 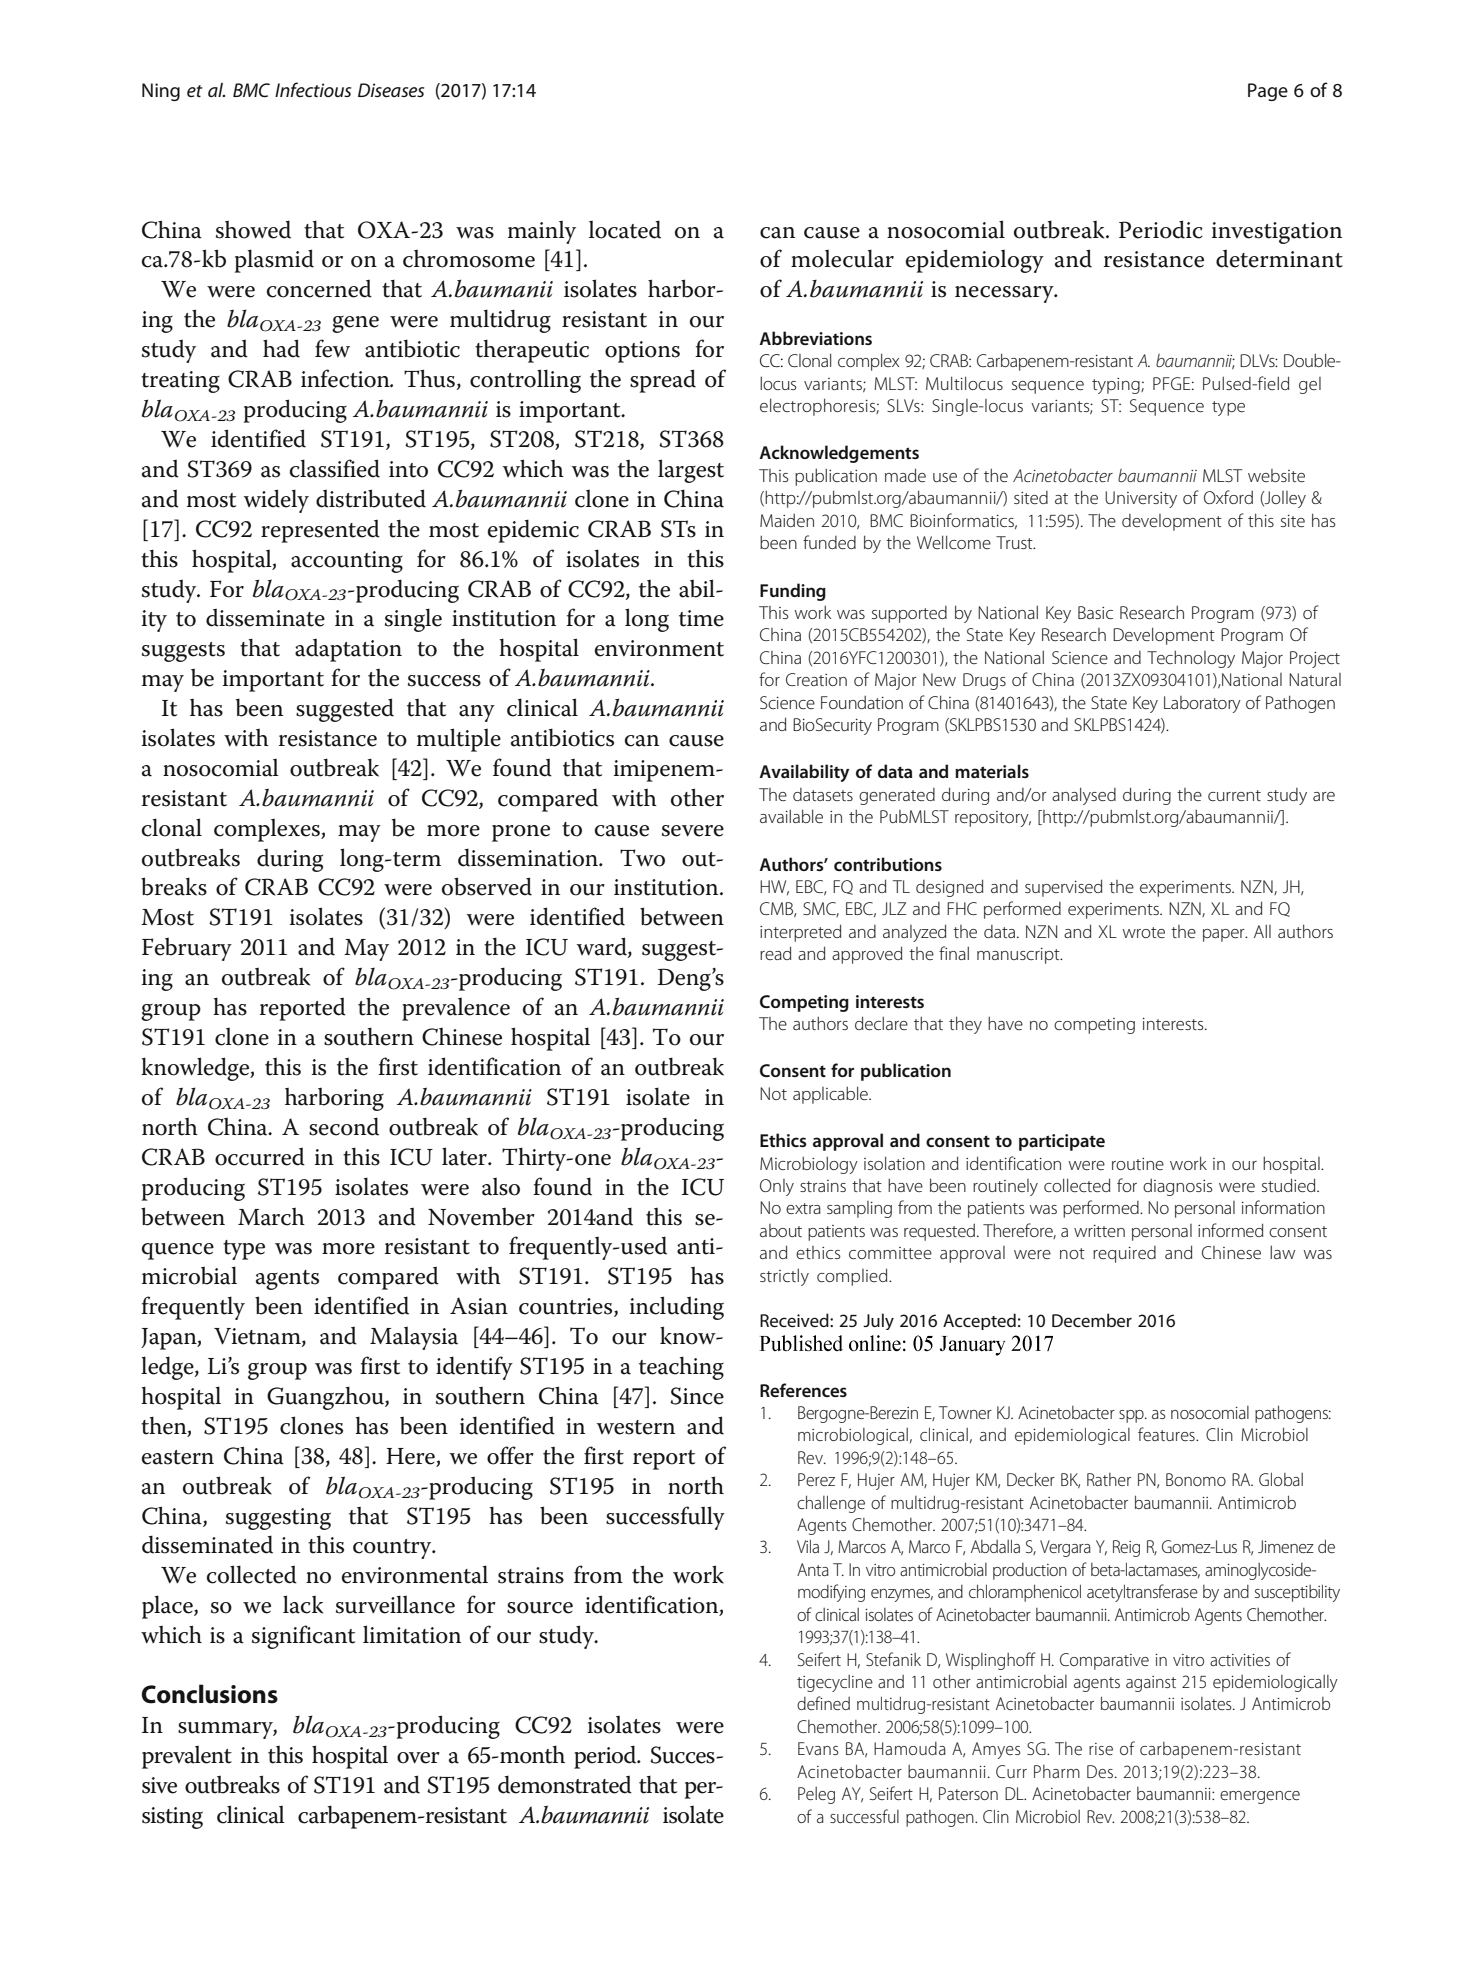 I want to click on February, so click(x=187, y=949).
